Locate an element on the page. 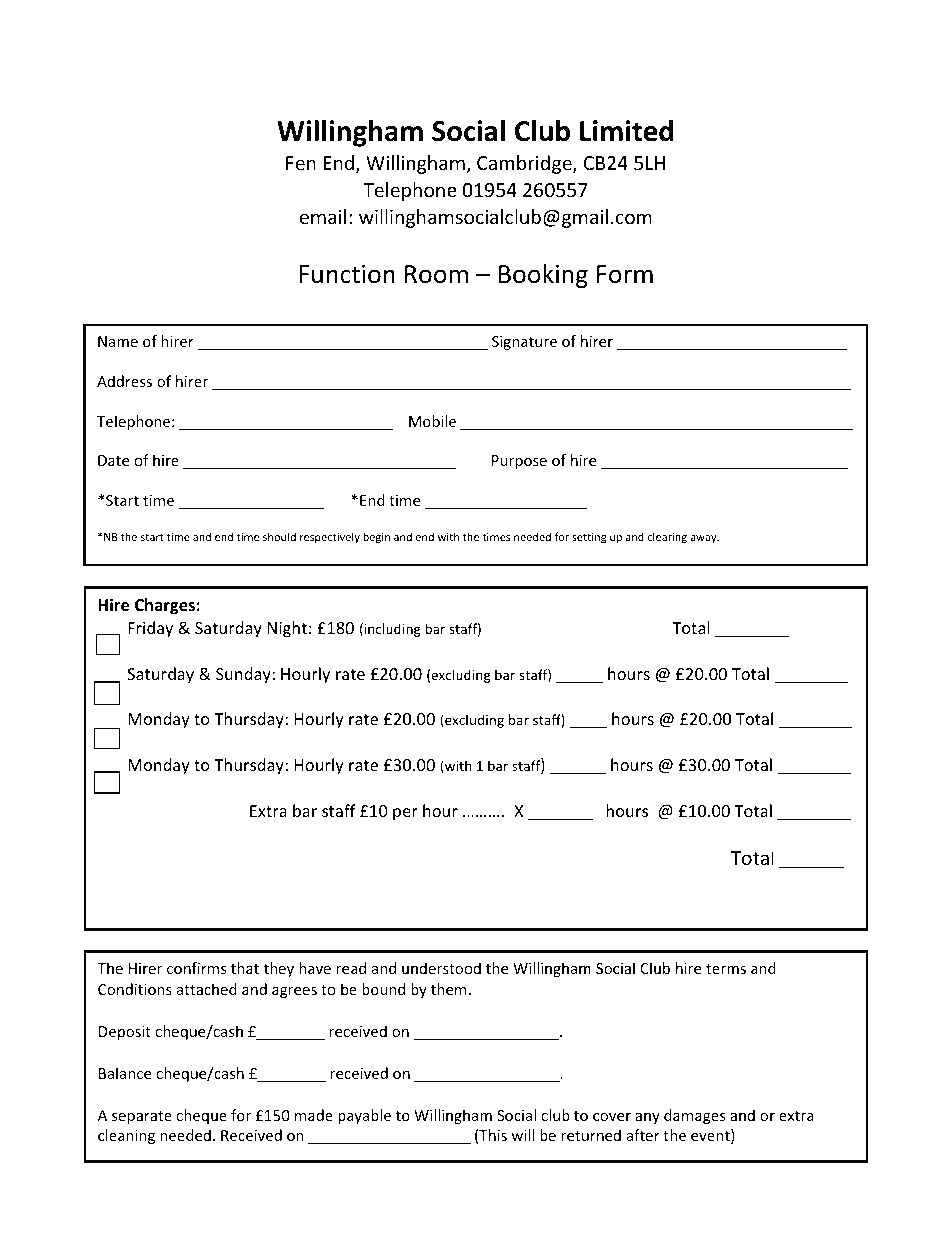 This document has height=1233, width=952. Limited is located at coordinates (626, 131).
